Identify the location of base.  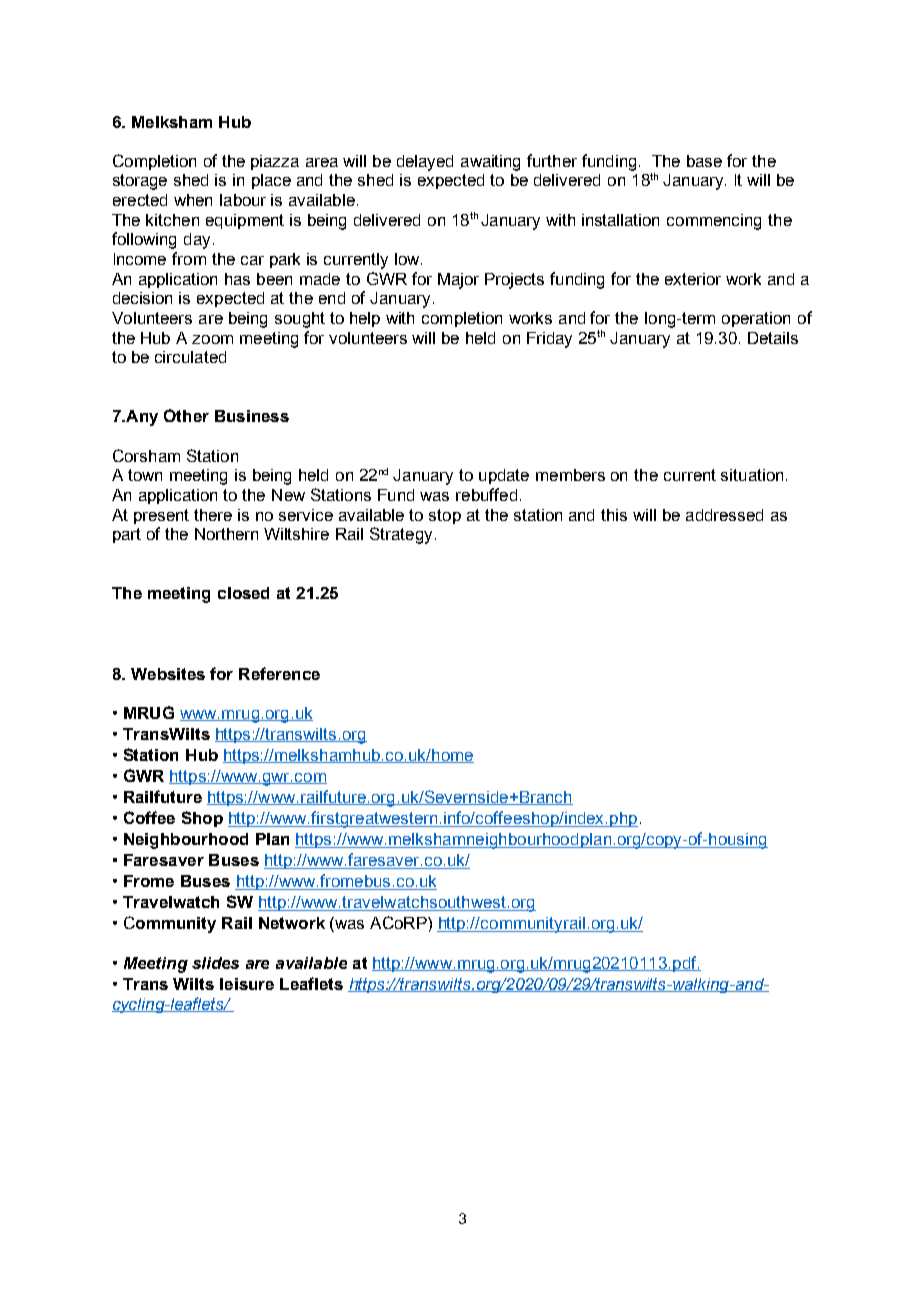
(704, 161).
